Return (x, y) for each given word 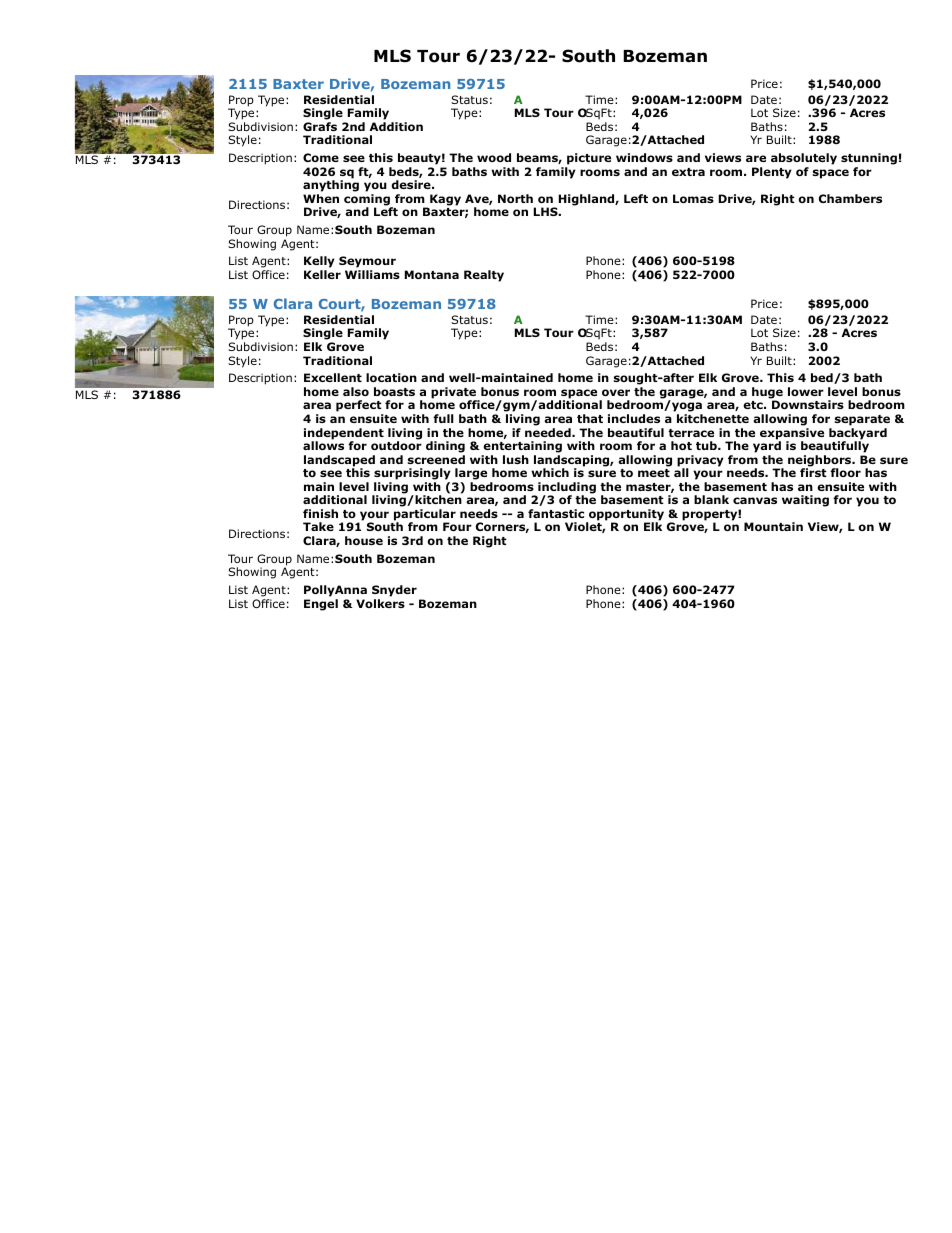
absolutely (804, 159)
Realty (484, 276)
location (391, 377)
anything (331, 186)
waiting (805, 501)
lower (806, 391)
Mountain (773, 526)
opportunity (625, 516)
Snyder (394, 591)
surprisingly (412, 475)
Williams (372, 274)
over (616, 392)
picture (589, 159)
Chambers (850, 198)
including (567, 489)
